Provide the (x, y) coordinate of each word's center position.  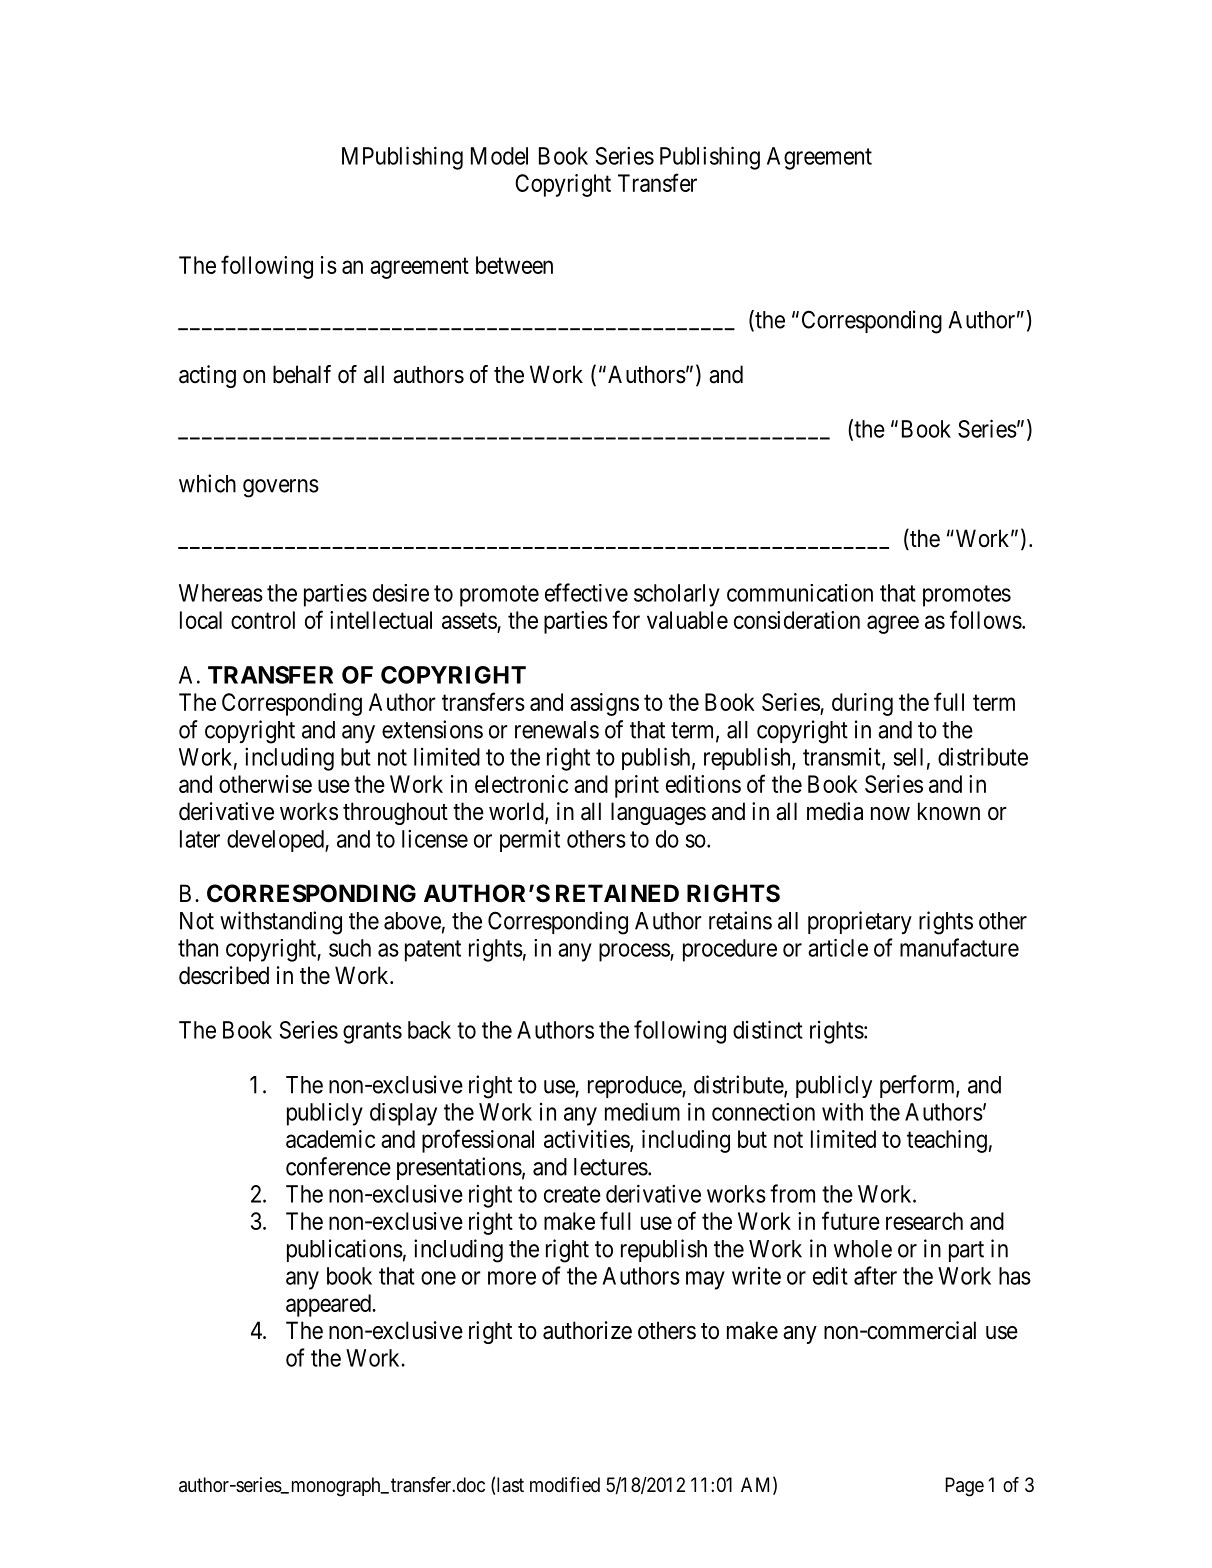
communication (800, 593)
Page (964, 1487)
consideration (797, 620)
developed (276, 841)
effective (586, 592)
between (514, 265)
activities (587, 1140)
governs (281, 488)
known (949, 811)
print (637, 786)
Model (499, 156)
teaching (947, 1141)
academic (330, 1139)
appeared (329, 1305)
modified (565, 1484)
